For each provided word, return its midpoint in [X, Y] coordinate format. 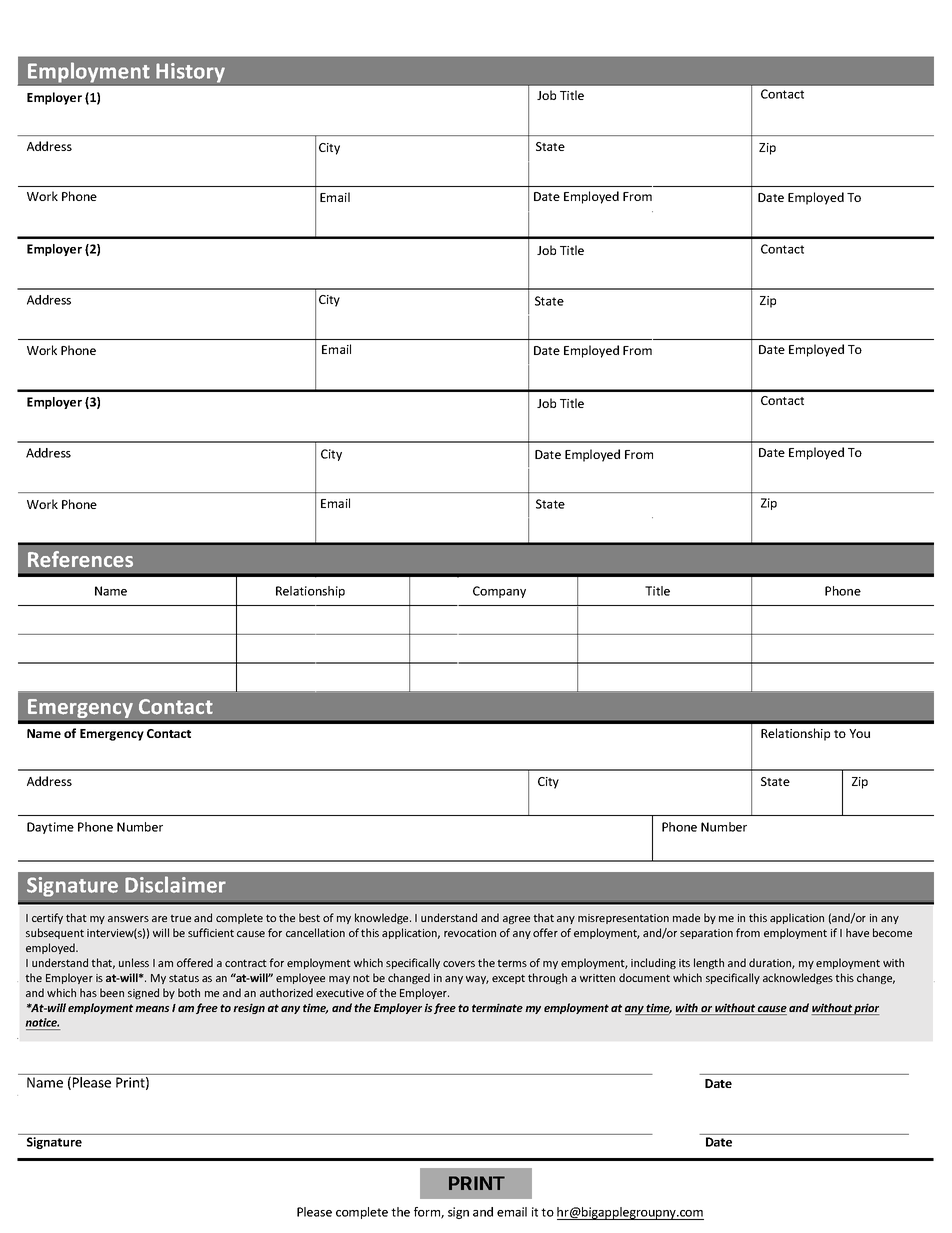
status [184, 978]
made [686, 917]
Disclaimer [175, 884]
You [859, 733]
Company [499, 592]
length [709, 963]
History [190, 73]
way [477, 980]
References [80, 559]
